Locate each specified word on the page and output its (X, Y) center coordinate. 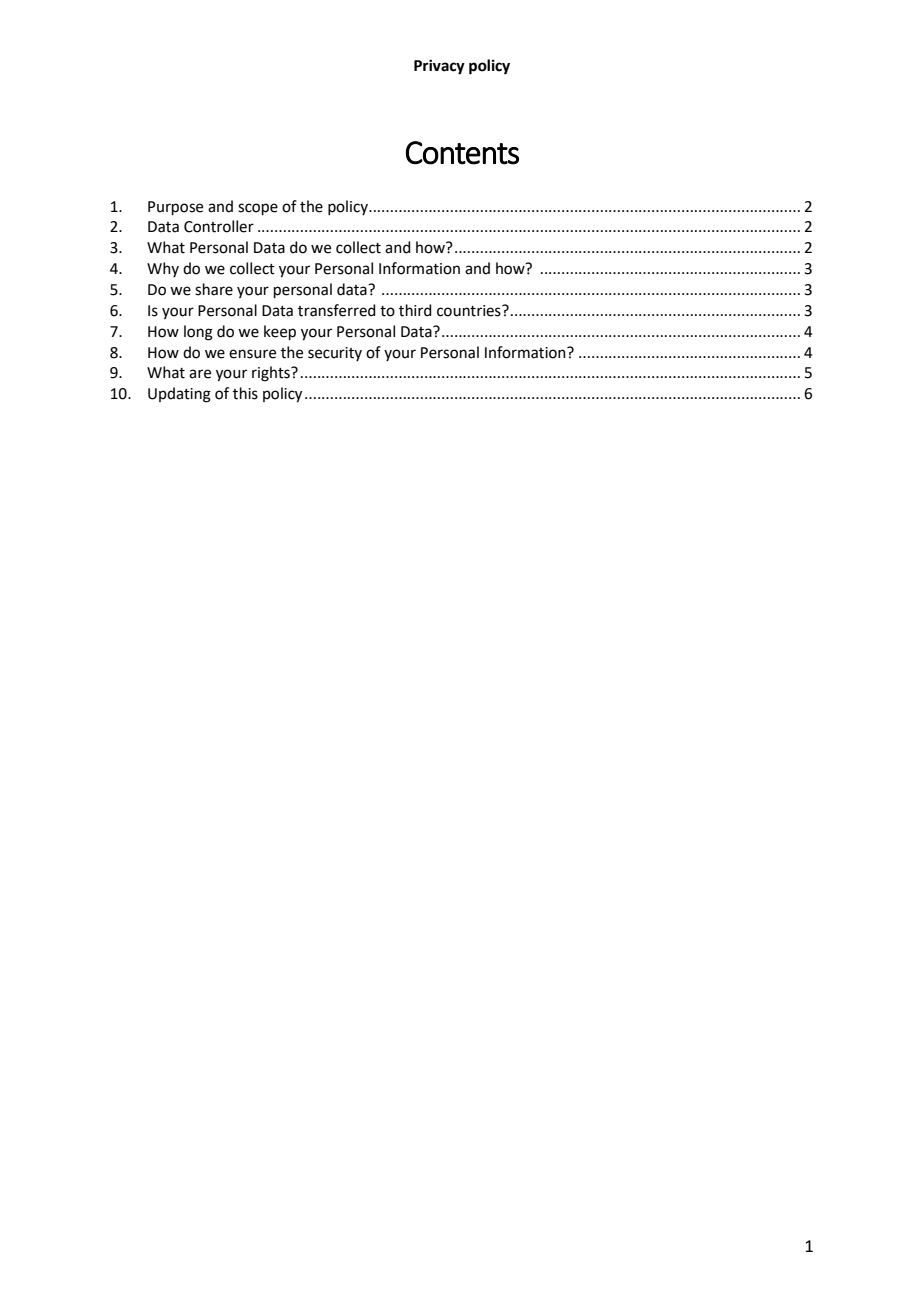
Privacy (439, 67)
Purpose (175, 208)
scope (258, 209)
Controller (219, 226)
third (415, 310)
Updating (179, 395)
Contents (462, 153)
